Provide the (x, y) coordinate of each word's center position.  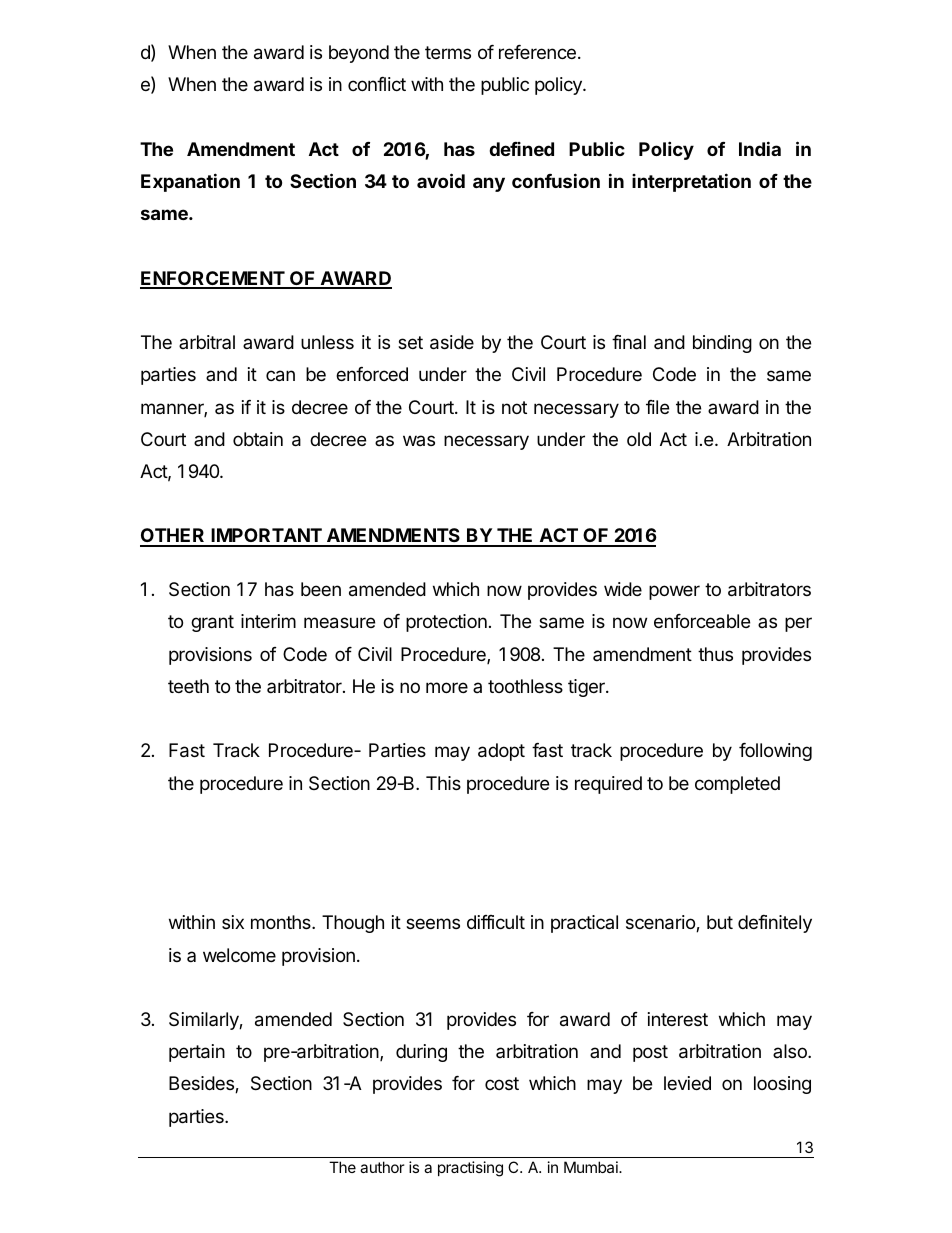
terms (448, 52)
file (657, 407)
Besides (202, 1084)
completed (737, 785)
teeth (188, 686)
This (443, 783)
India (760, 148)
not (514, 407)
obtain (258, 439)
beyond (359, 54)
